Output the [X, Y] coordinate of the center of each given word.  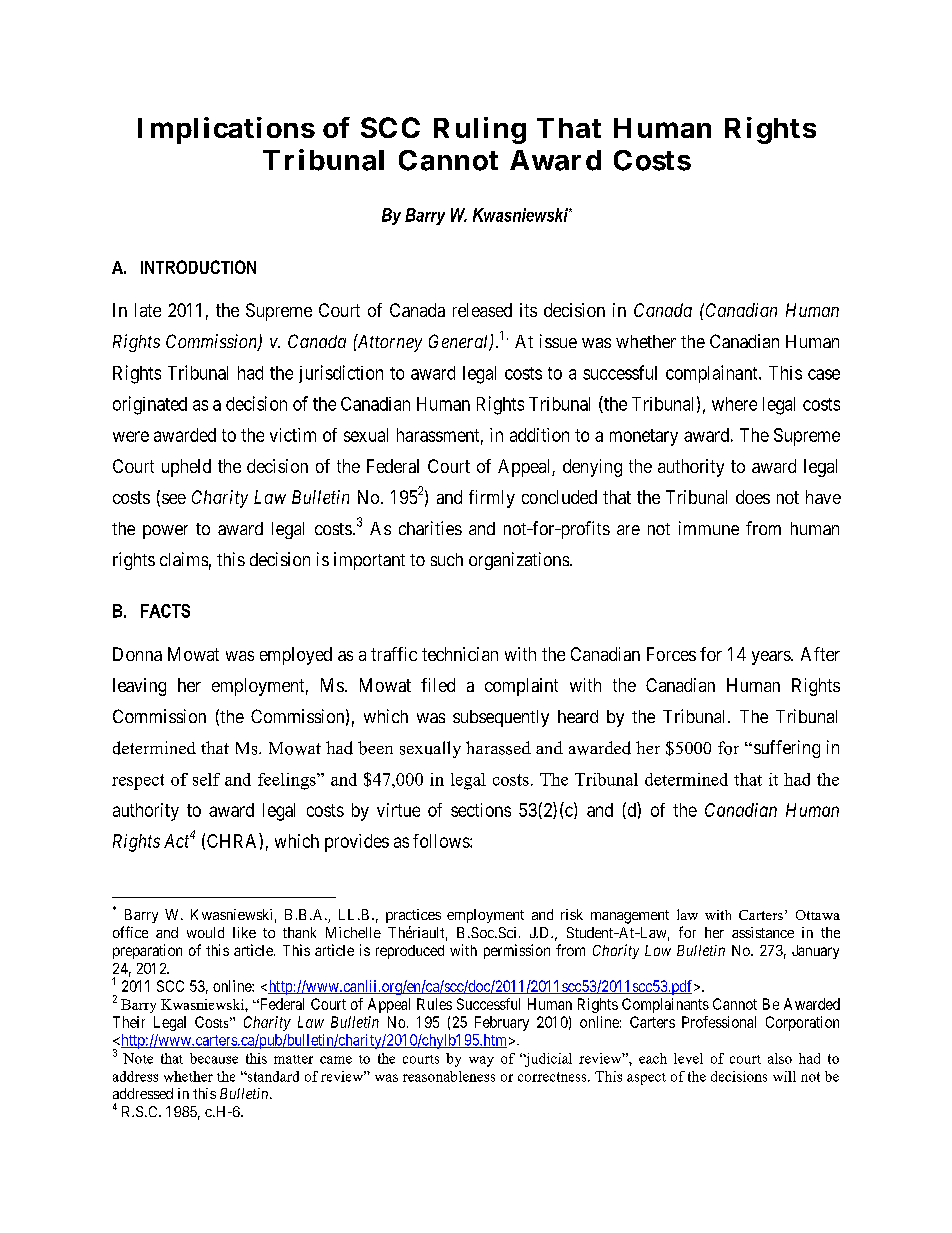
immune [709, 528]
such [447, 559]
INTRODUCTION [198, 267]
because [214, 1058]
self [206, 779]
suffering [785, 749]
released [482, 310]
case [824, 374]
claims [184, 559]
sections [481, 810]
